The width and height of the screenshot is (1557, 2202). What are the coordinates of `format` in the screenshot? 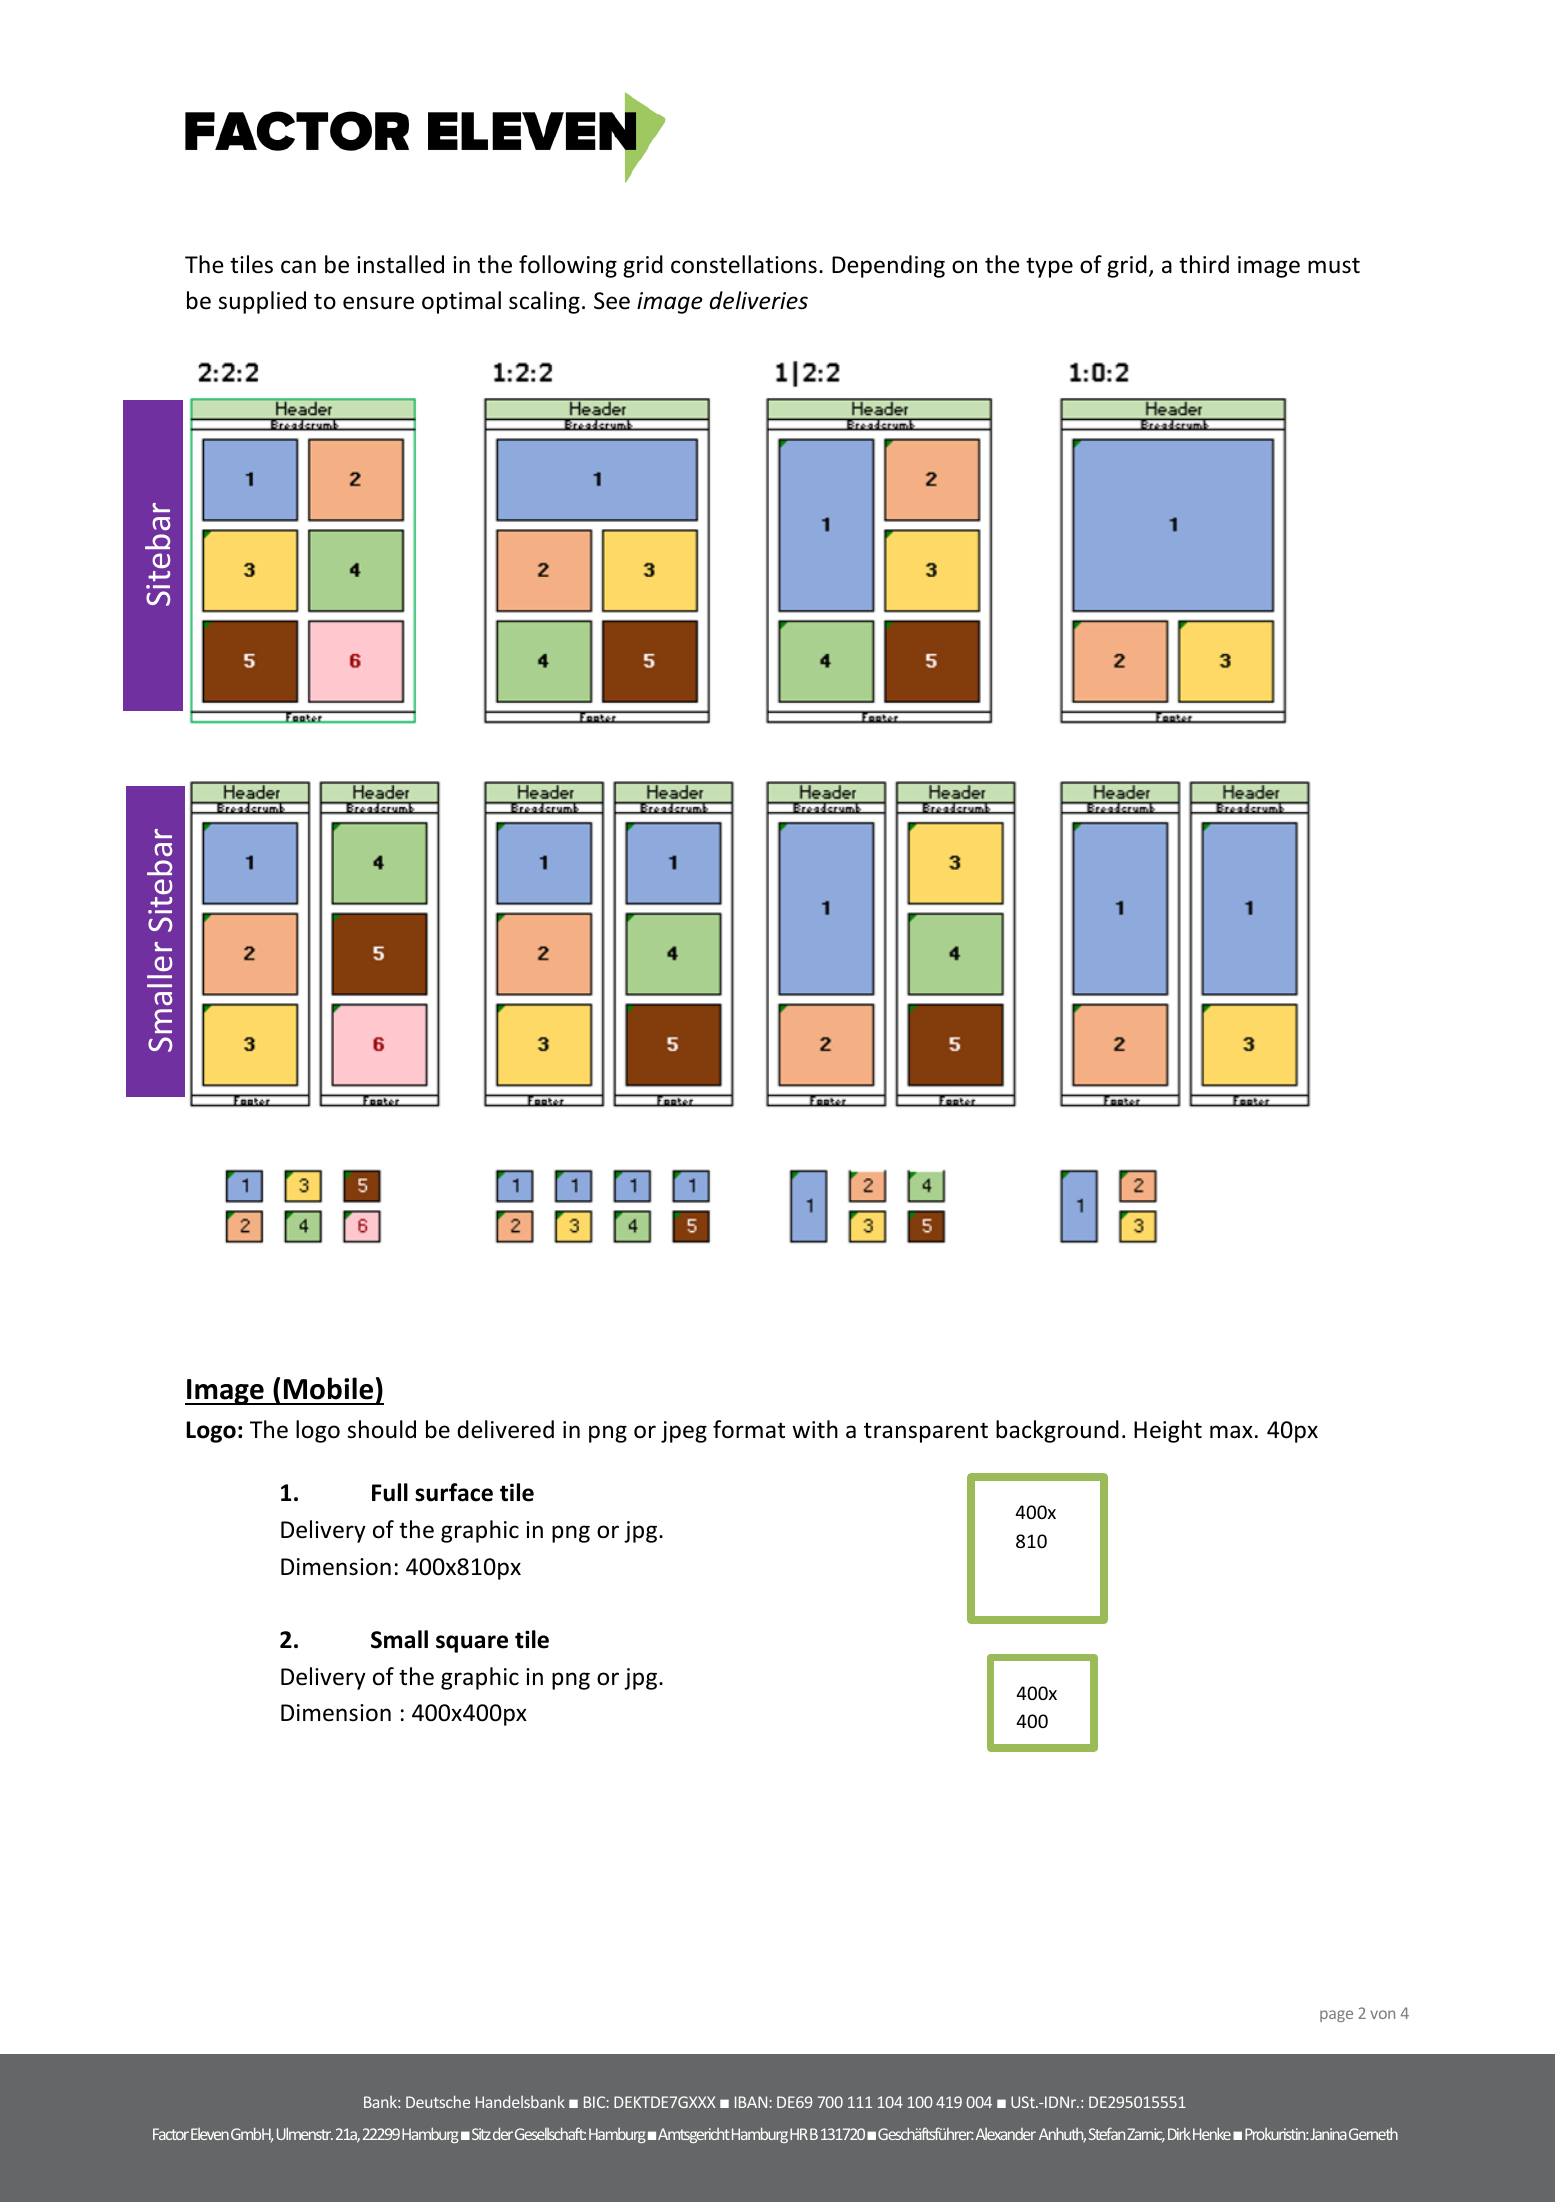 It's located at (749, 1429).
